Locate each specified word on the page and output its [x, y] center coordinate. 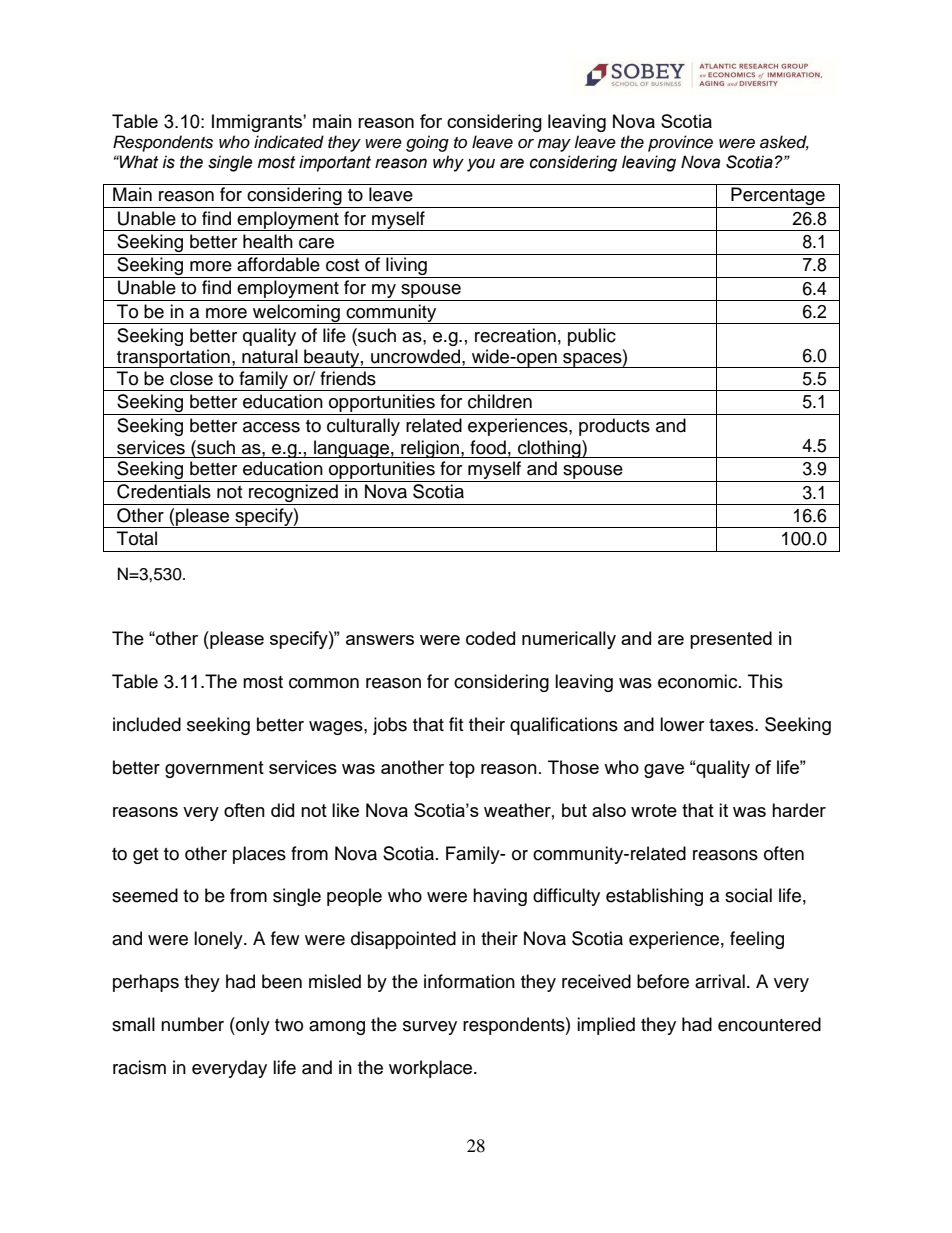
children [500, 401]
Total [137, 538]
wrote [654, 810]
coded [490, 638]
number [192, 1024]
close [191, 378]
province [680, 143]
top [462, 769]
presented [731, 640]
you [481, 165]
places [259, 855]
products [614, 427]
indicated [289, 142]
